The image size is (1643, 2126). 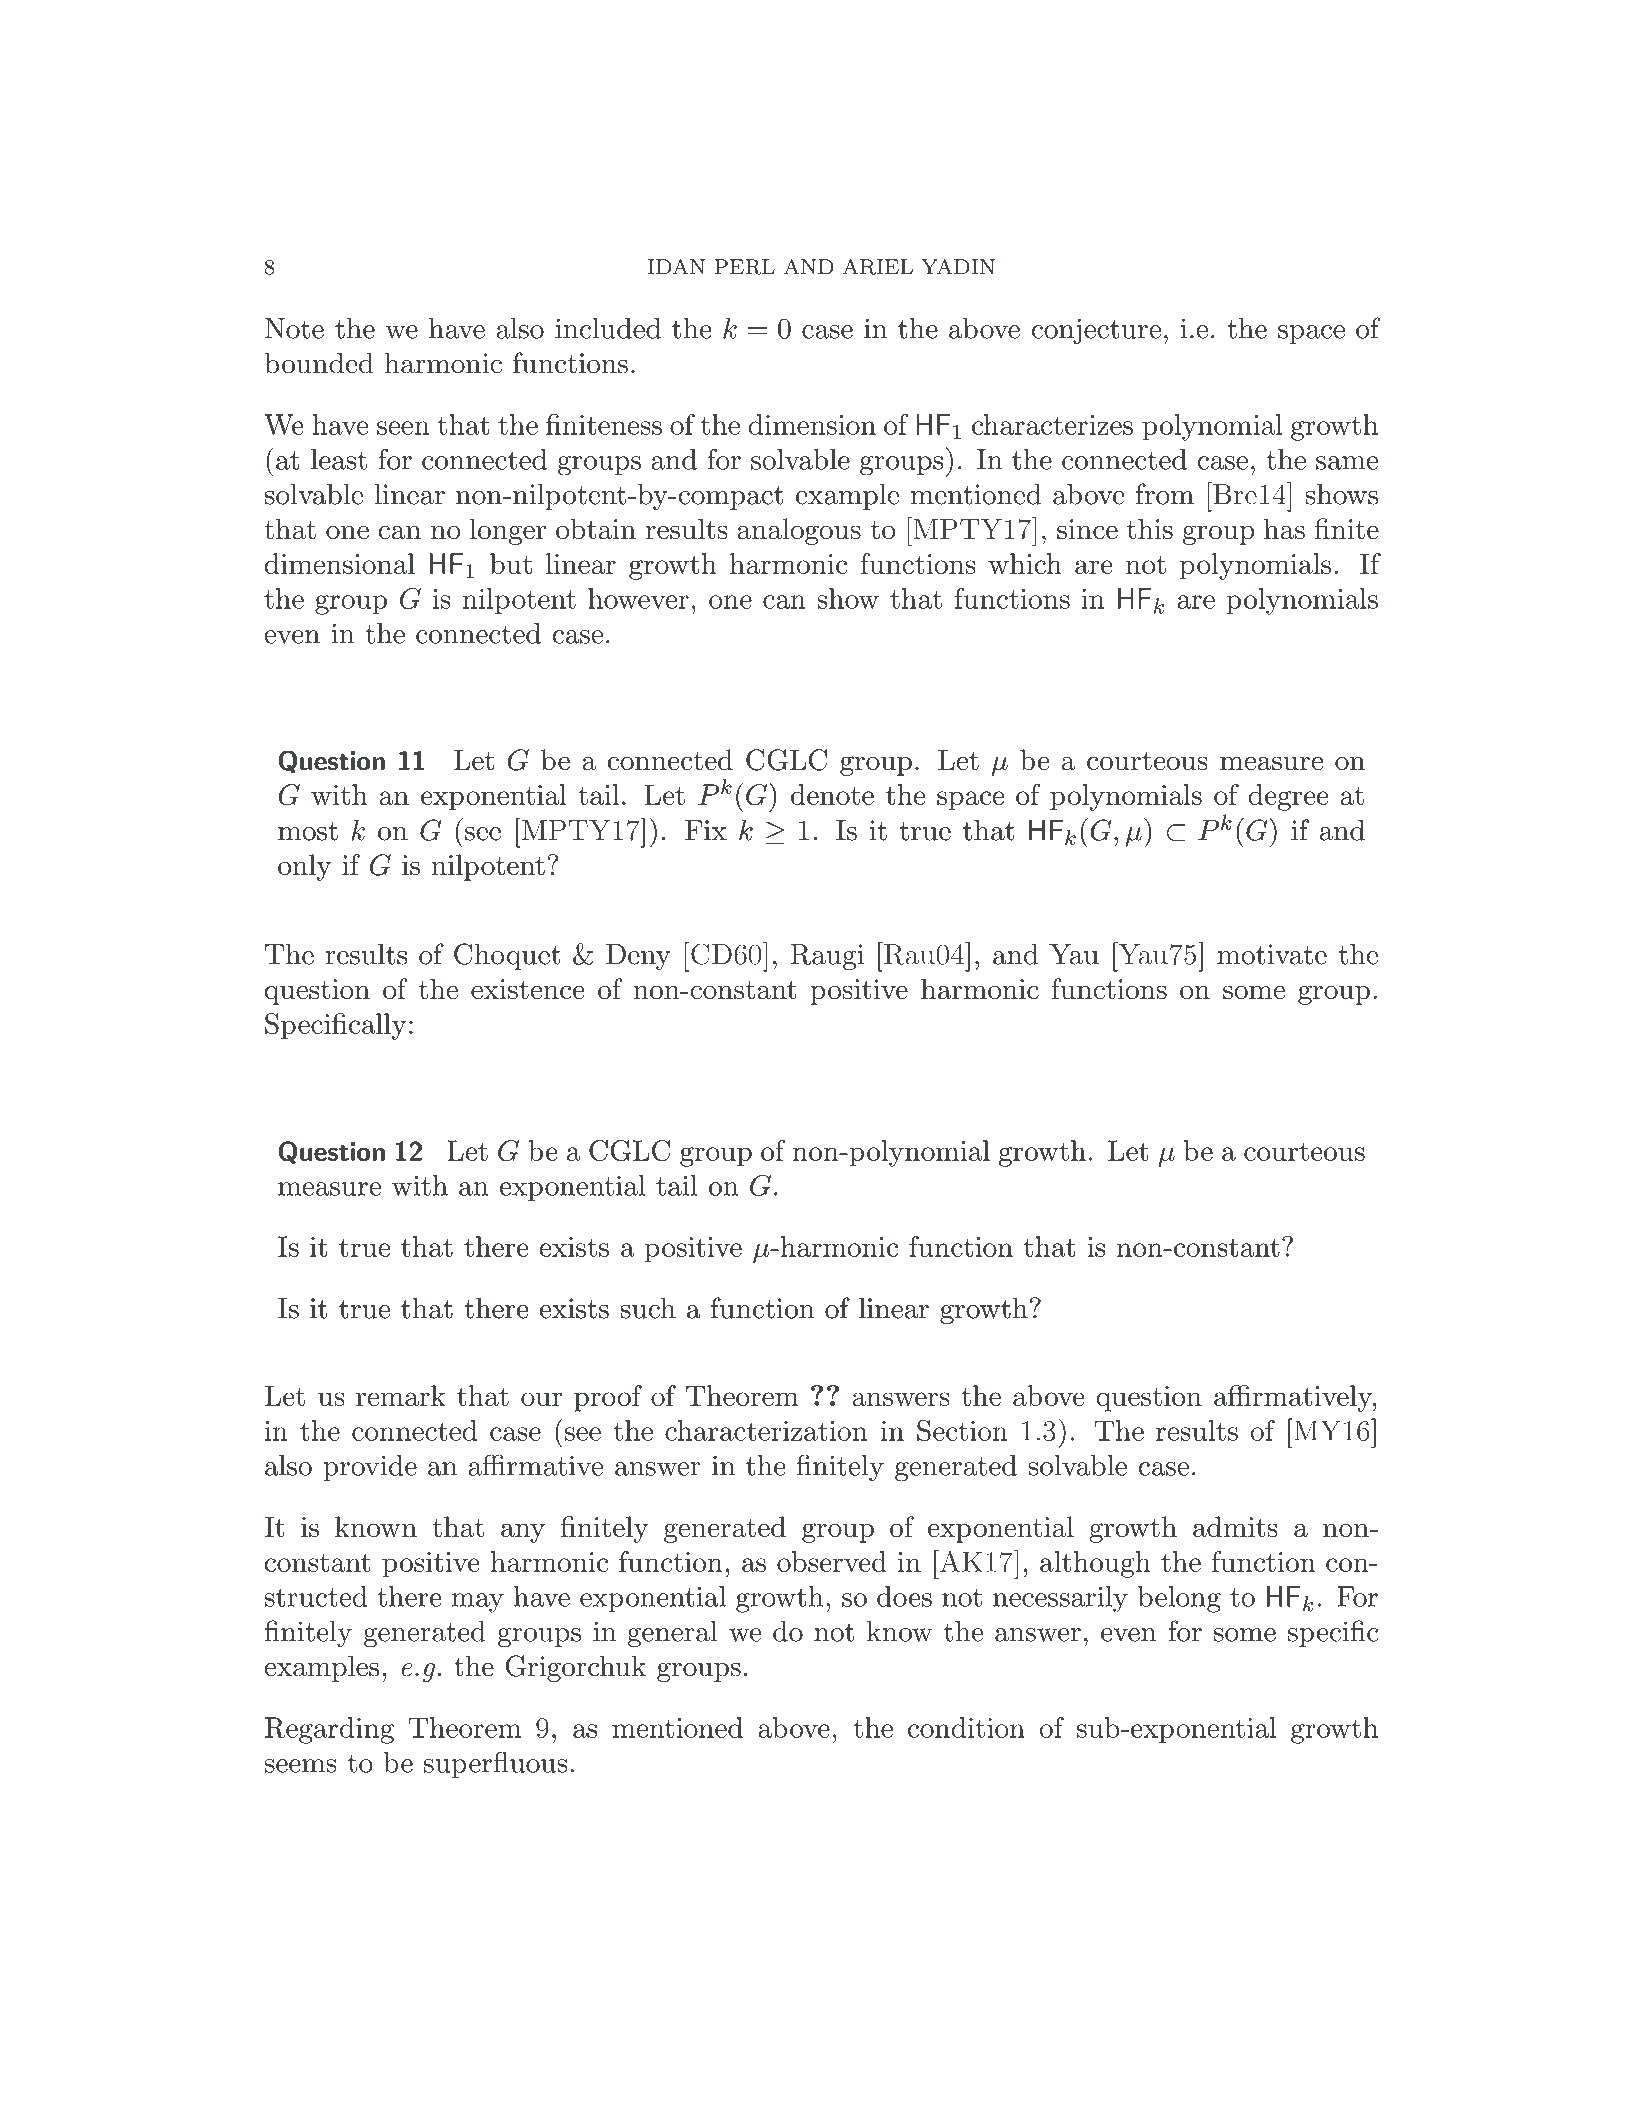 What do you see at coordinates (1235, 1526) in the page?
I see `admits` at bounding box center [1235, 1526].
